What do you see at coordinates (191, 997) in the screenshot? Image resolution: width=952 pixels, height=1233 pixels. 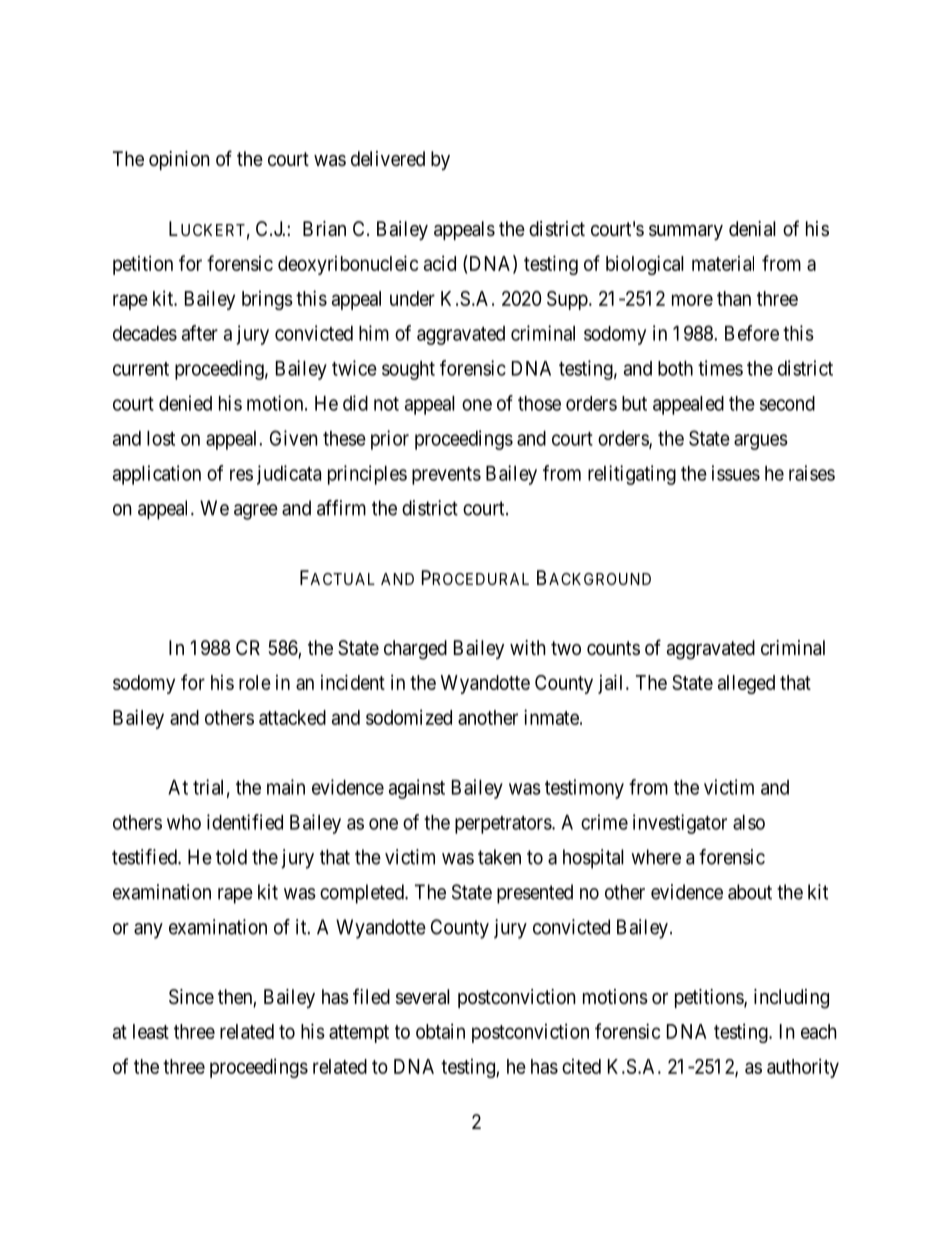 I see `Since` at bounding box center [191, 997].
